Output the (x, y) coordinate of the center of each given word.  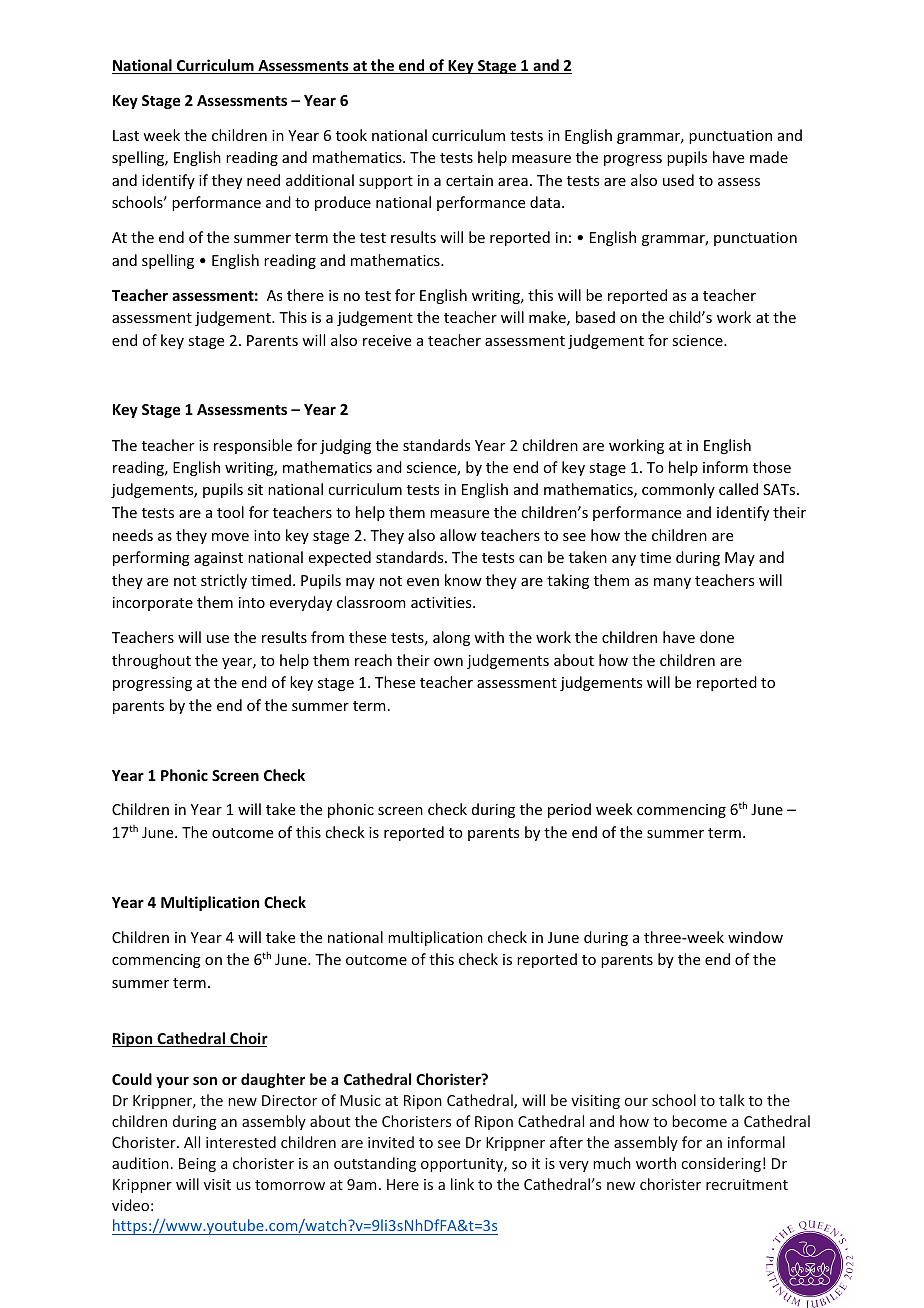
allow (458, 535)
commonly (678, 490)
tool (230, 512)
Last (126, 135)
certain (469, 180)
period (569, 810)
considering (721, 1164)
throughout (151, 661)
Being (197, 1165)
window (755, 937)
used (678, 180)
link (462, 1184)
